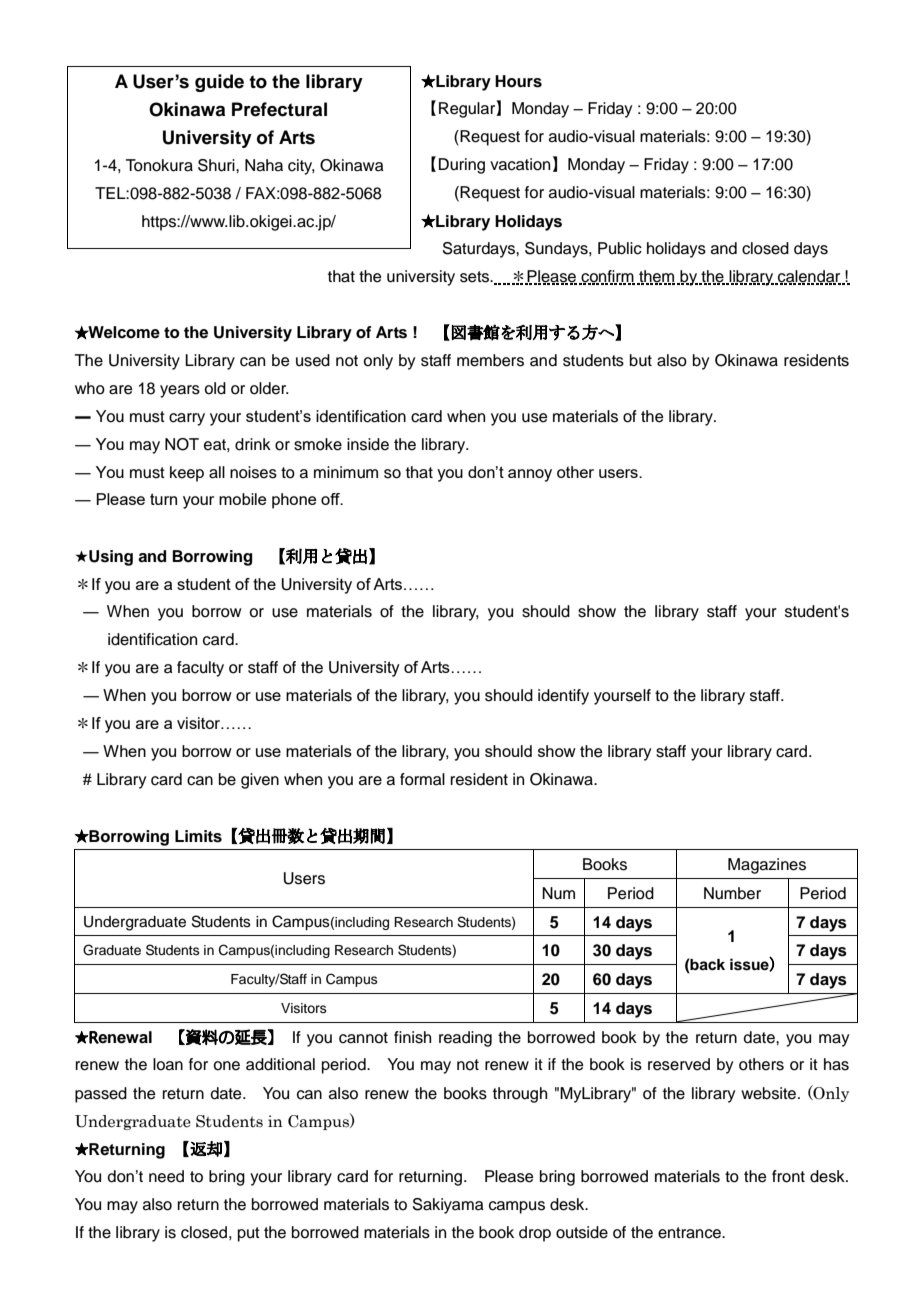 The image size is (924, 1308). I want to click on need, so click(166, 1176).
